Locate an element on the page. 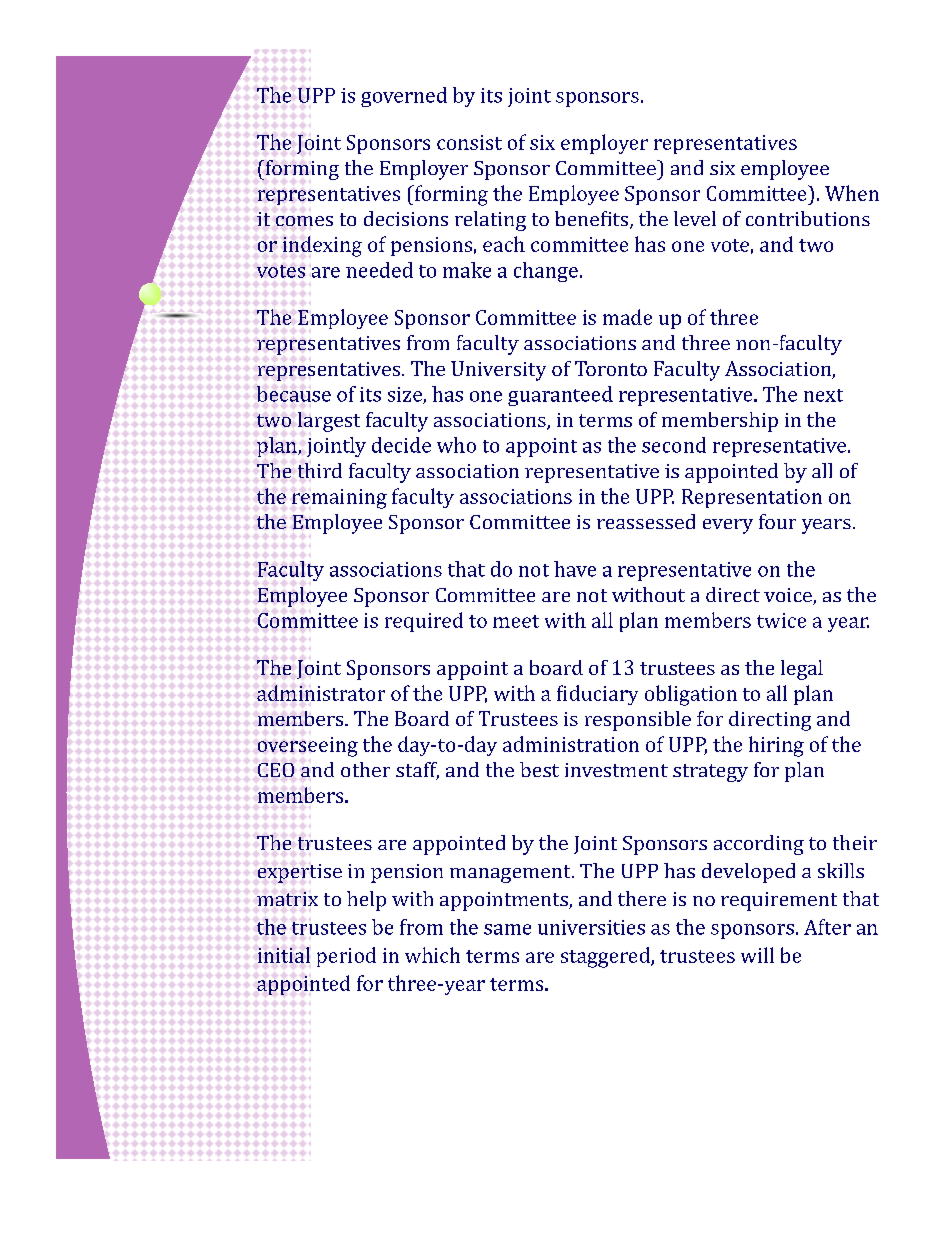 The height and width of the page is (1233, 952). administration is located at coordinates (571, 744).
